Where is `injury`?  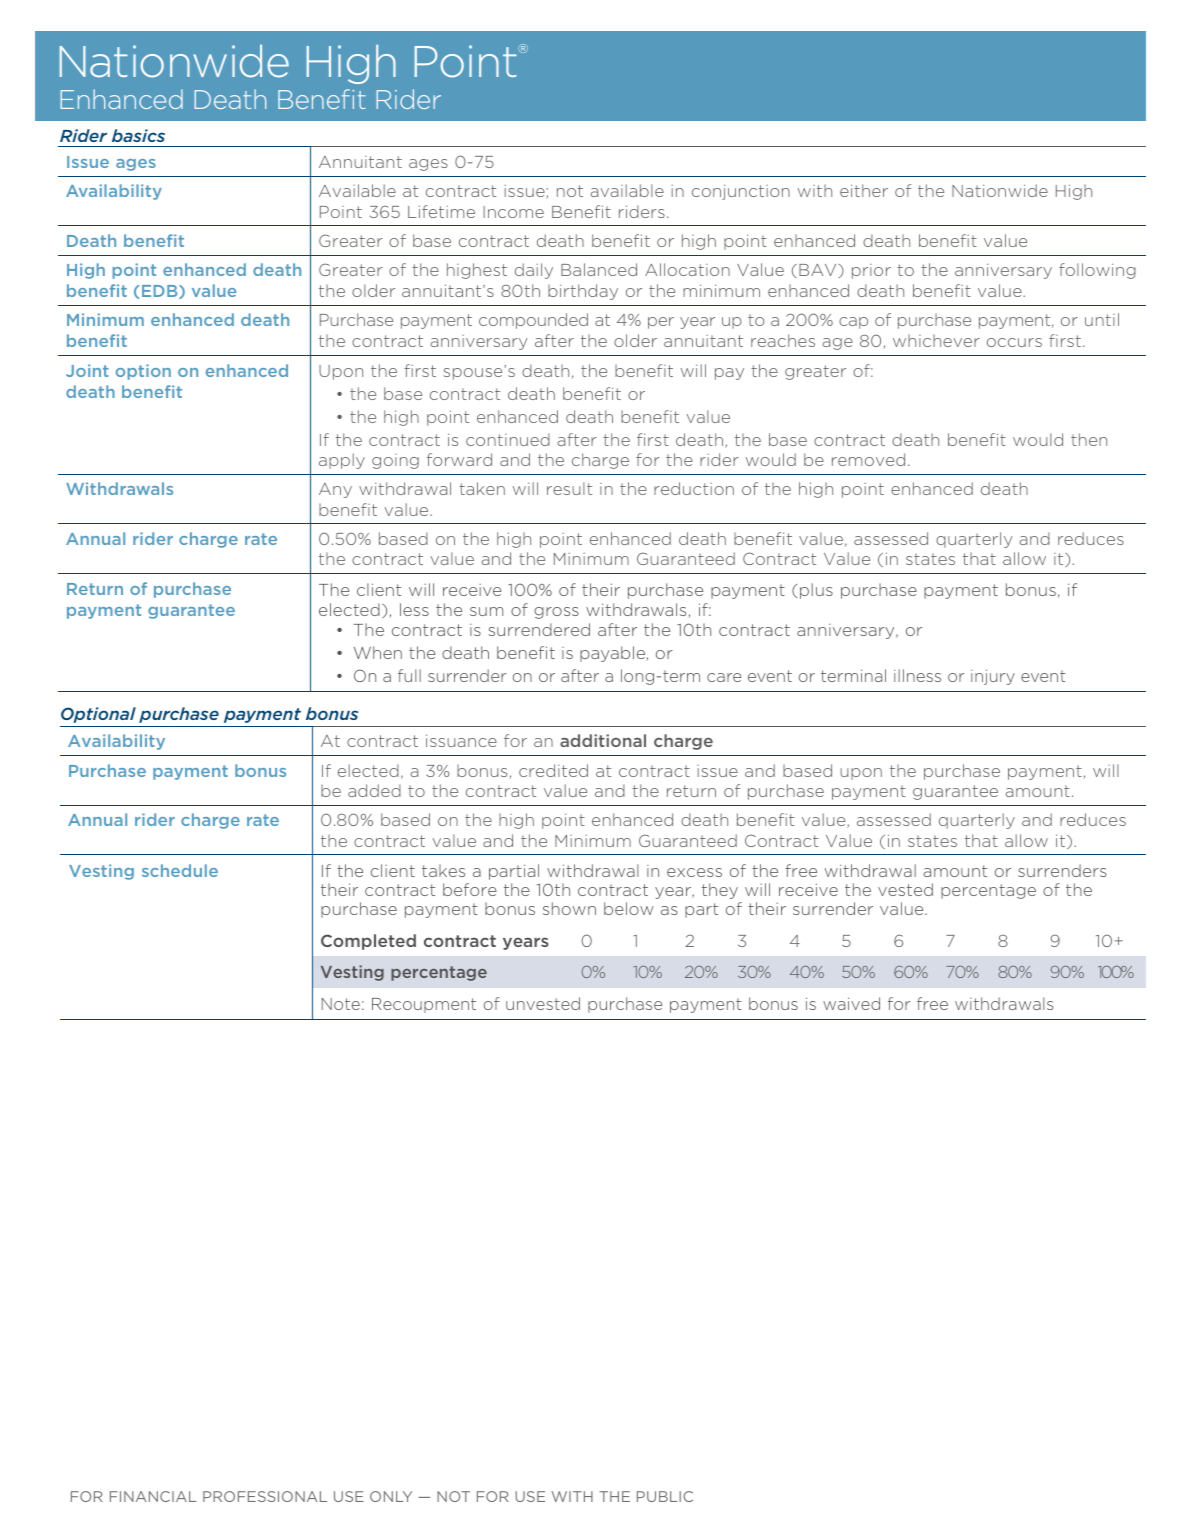 injury is located at coordinates (993, 677).
